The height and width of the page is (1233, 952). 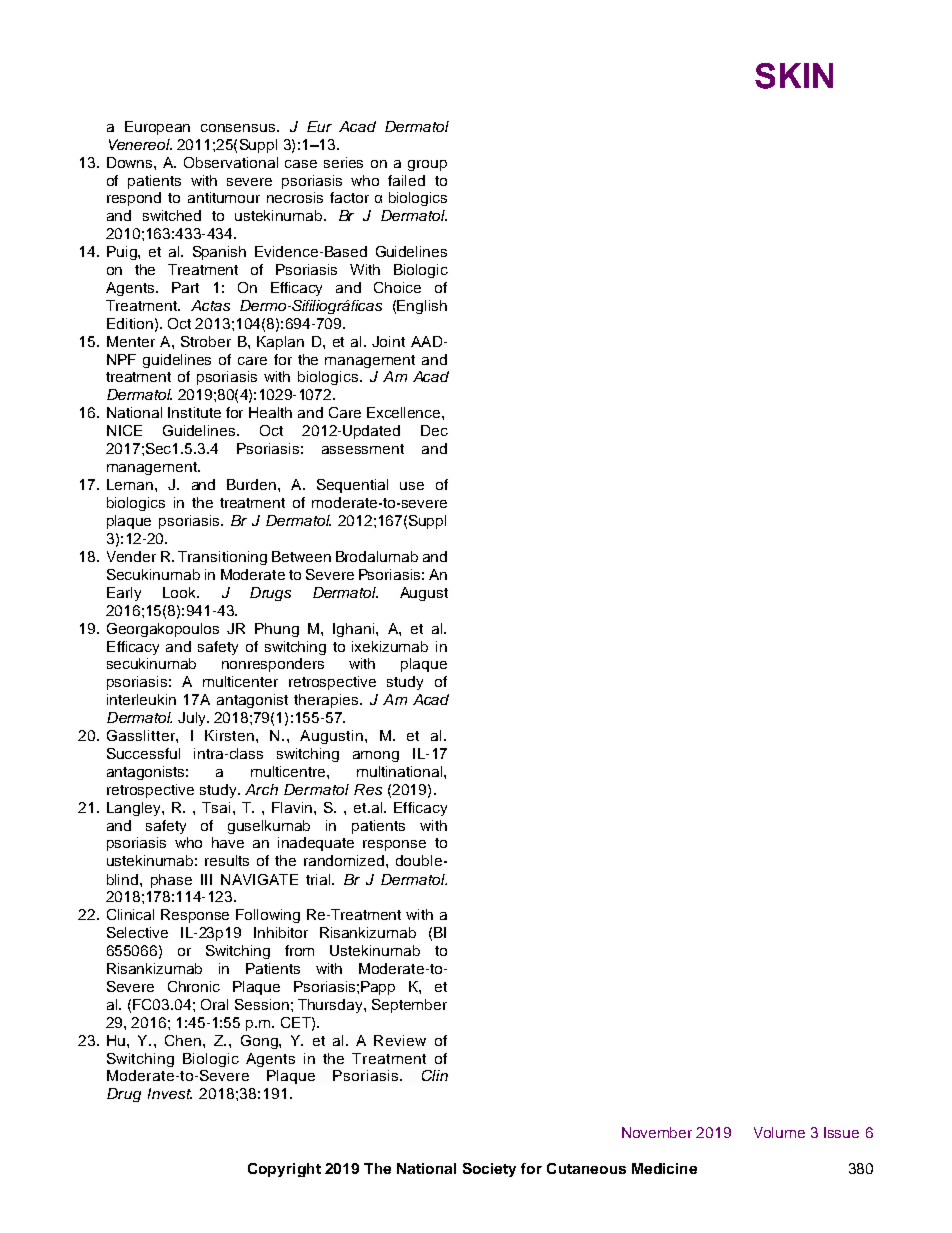 I want to click on Sequential, so click(x=352, y=486).
